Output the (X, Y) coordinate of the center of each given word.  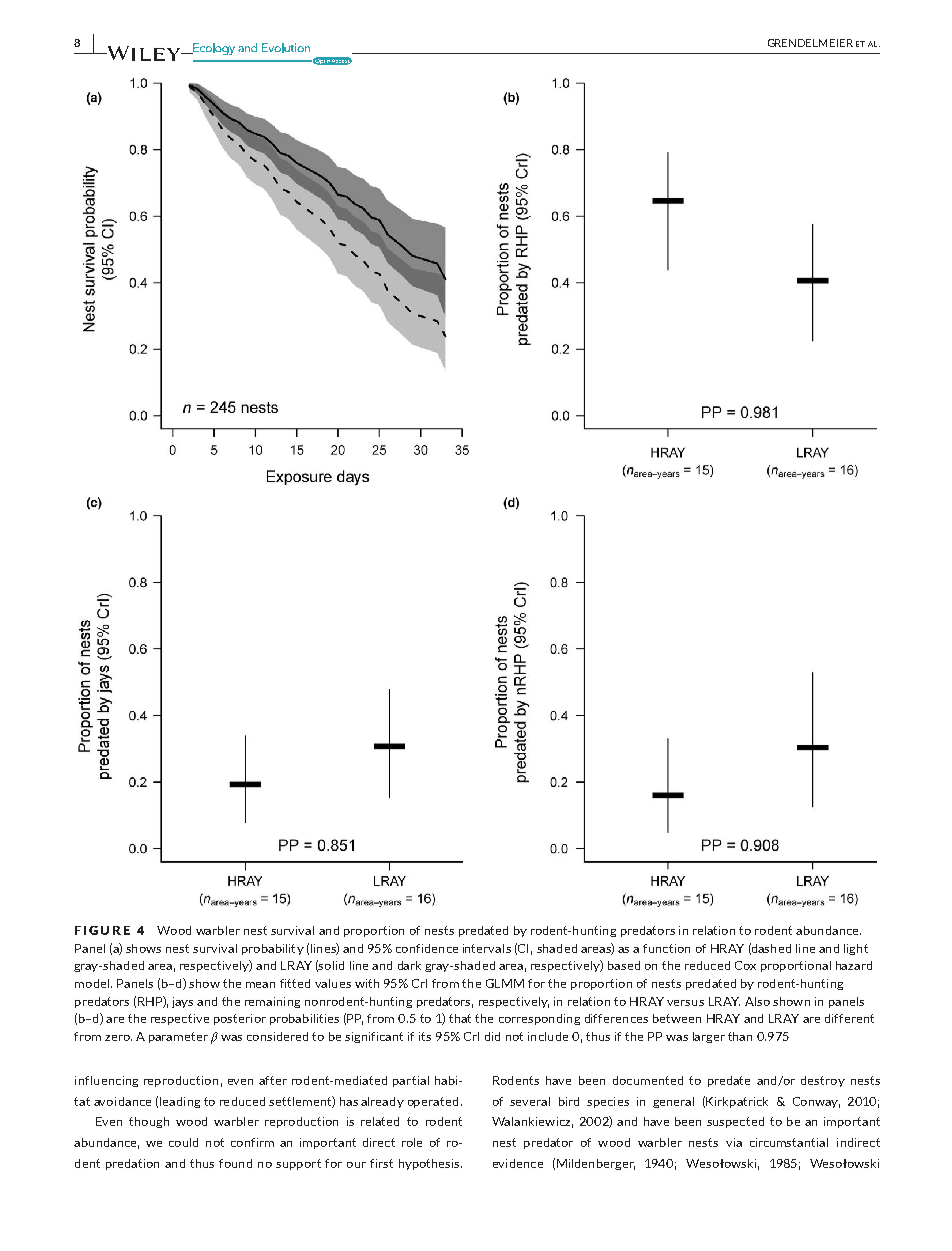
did (492, 1036)
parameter (178, 1037)
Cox (745, 965)
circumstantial (789, 1142)
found (235, 1163)
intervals (487, 948)
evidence (518, 1163)
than (740, 1036)
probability (273, 949)
